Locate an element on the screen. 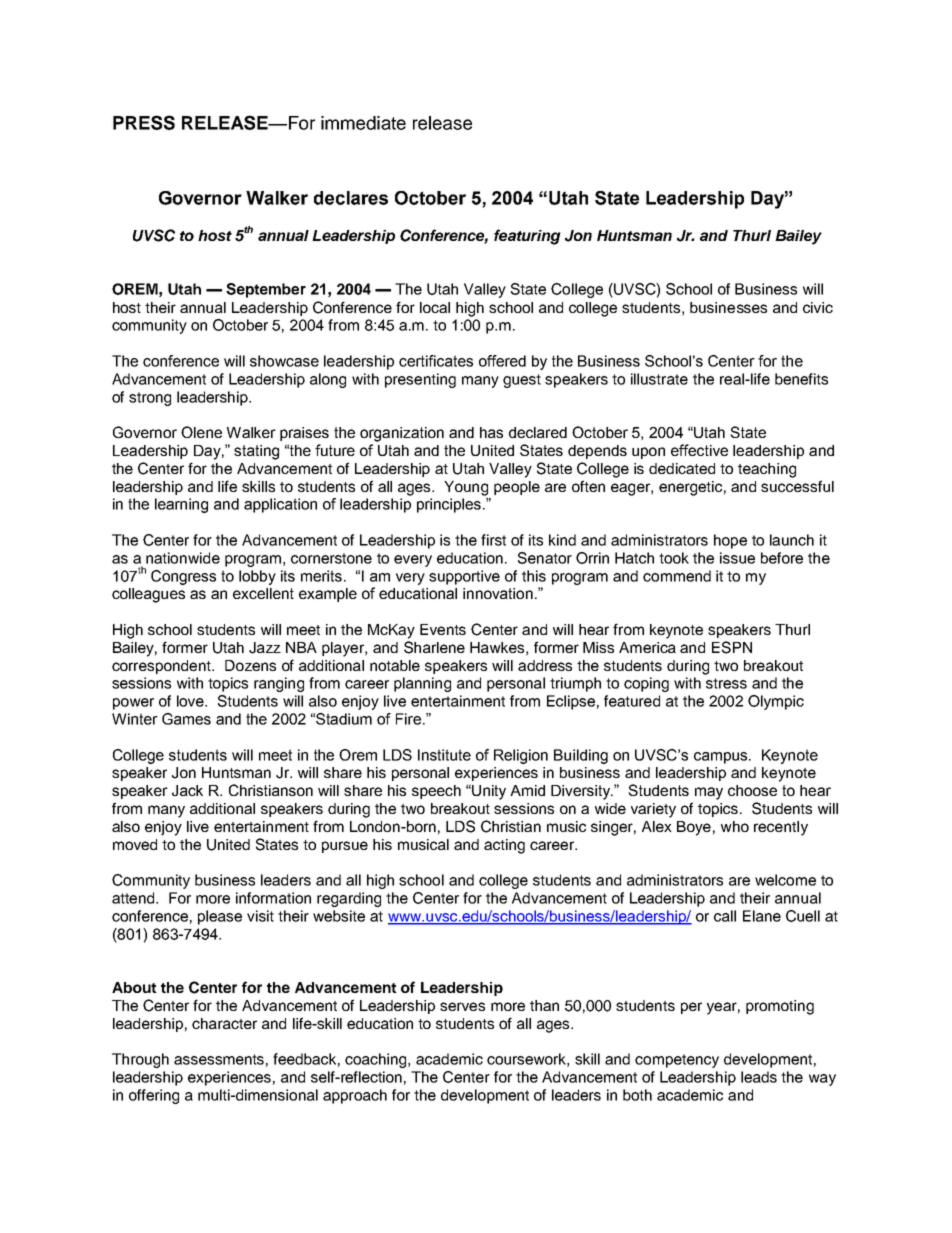 This screenshot has width=952, height=1233. ESPN is located at coordinates (732, 647).
